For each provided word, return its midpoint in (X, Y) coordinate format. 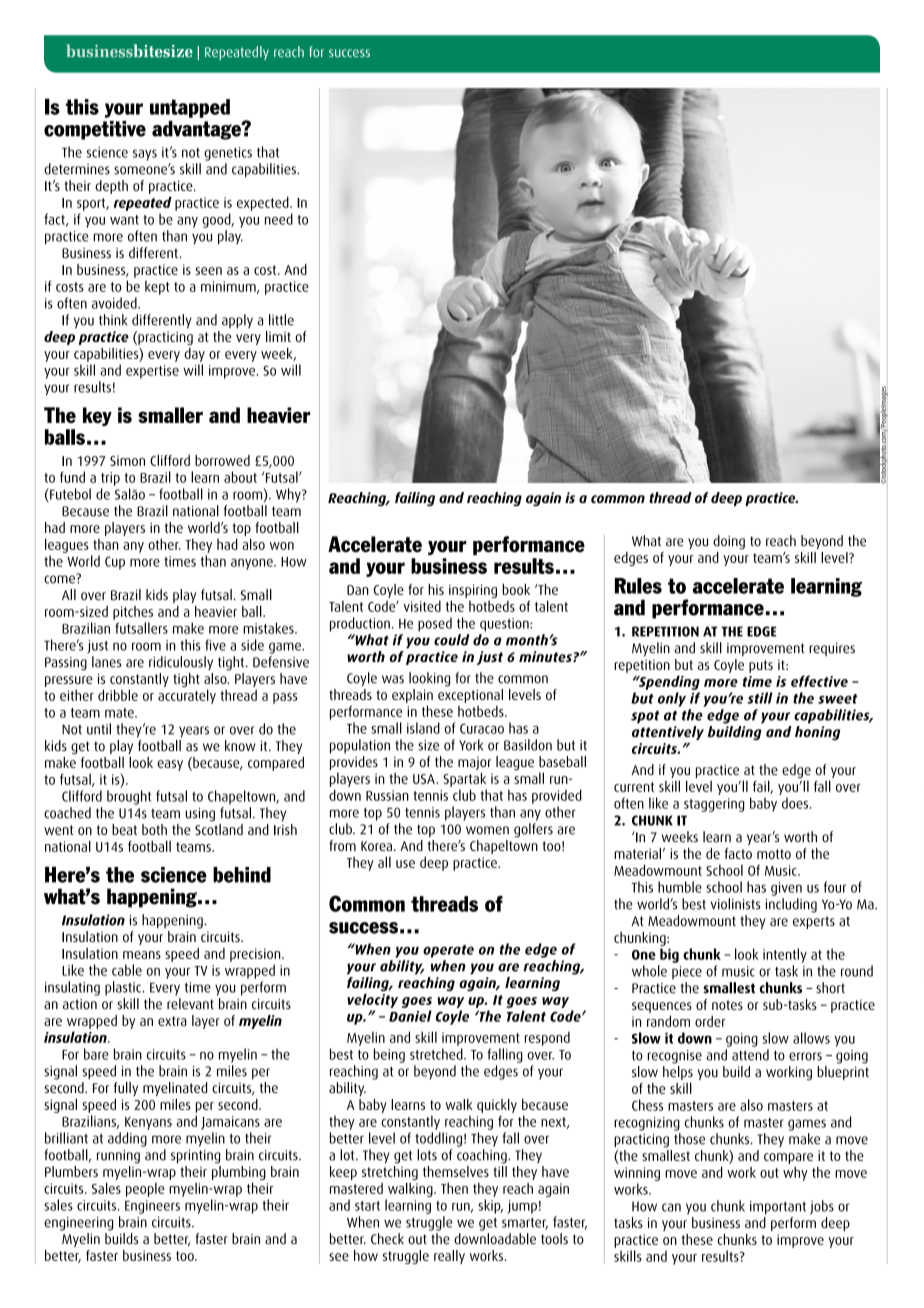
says (145, 155)
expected (264, 203)
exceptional (470, 696)
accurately (187, 696)
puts (761, 666)
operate (448, 951)
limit (278, 336)
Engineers (152, 1207)
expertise (152, 372)
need (279, 219)
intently (785, 955)
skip (491, 1206)
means (142, 955)
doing (729, 542)
